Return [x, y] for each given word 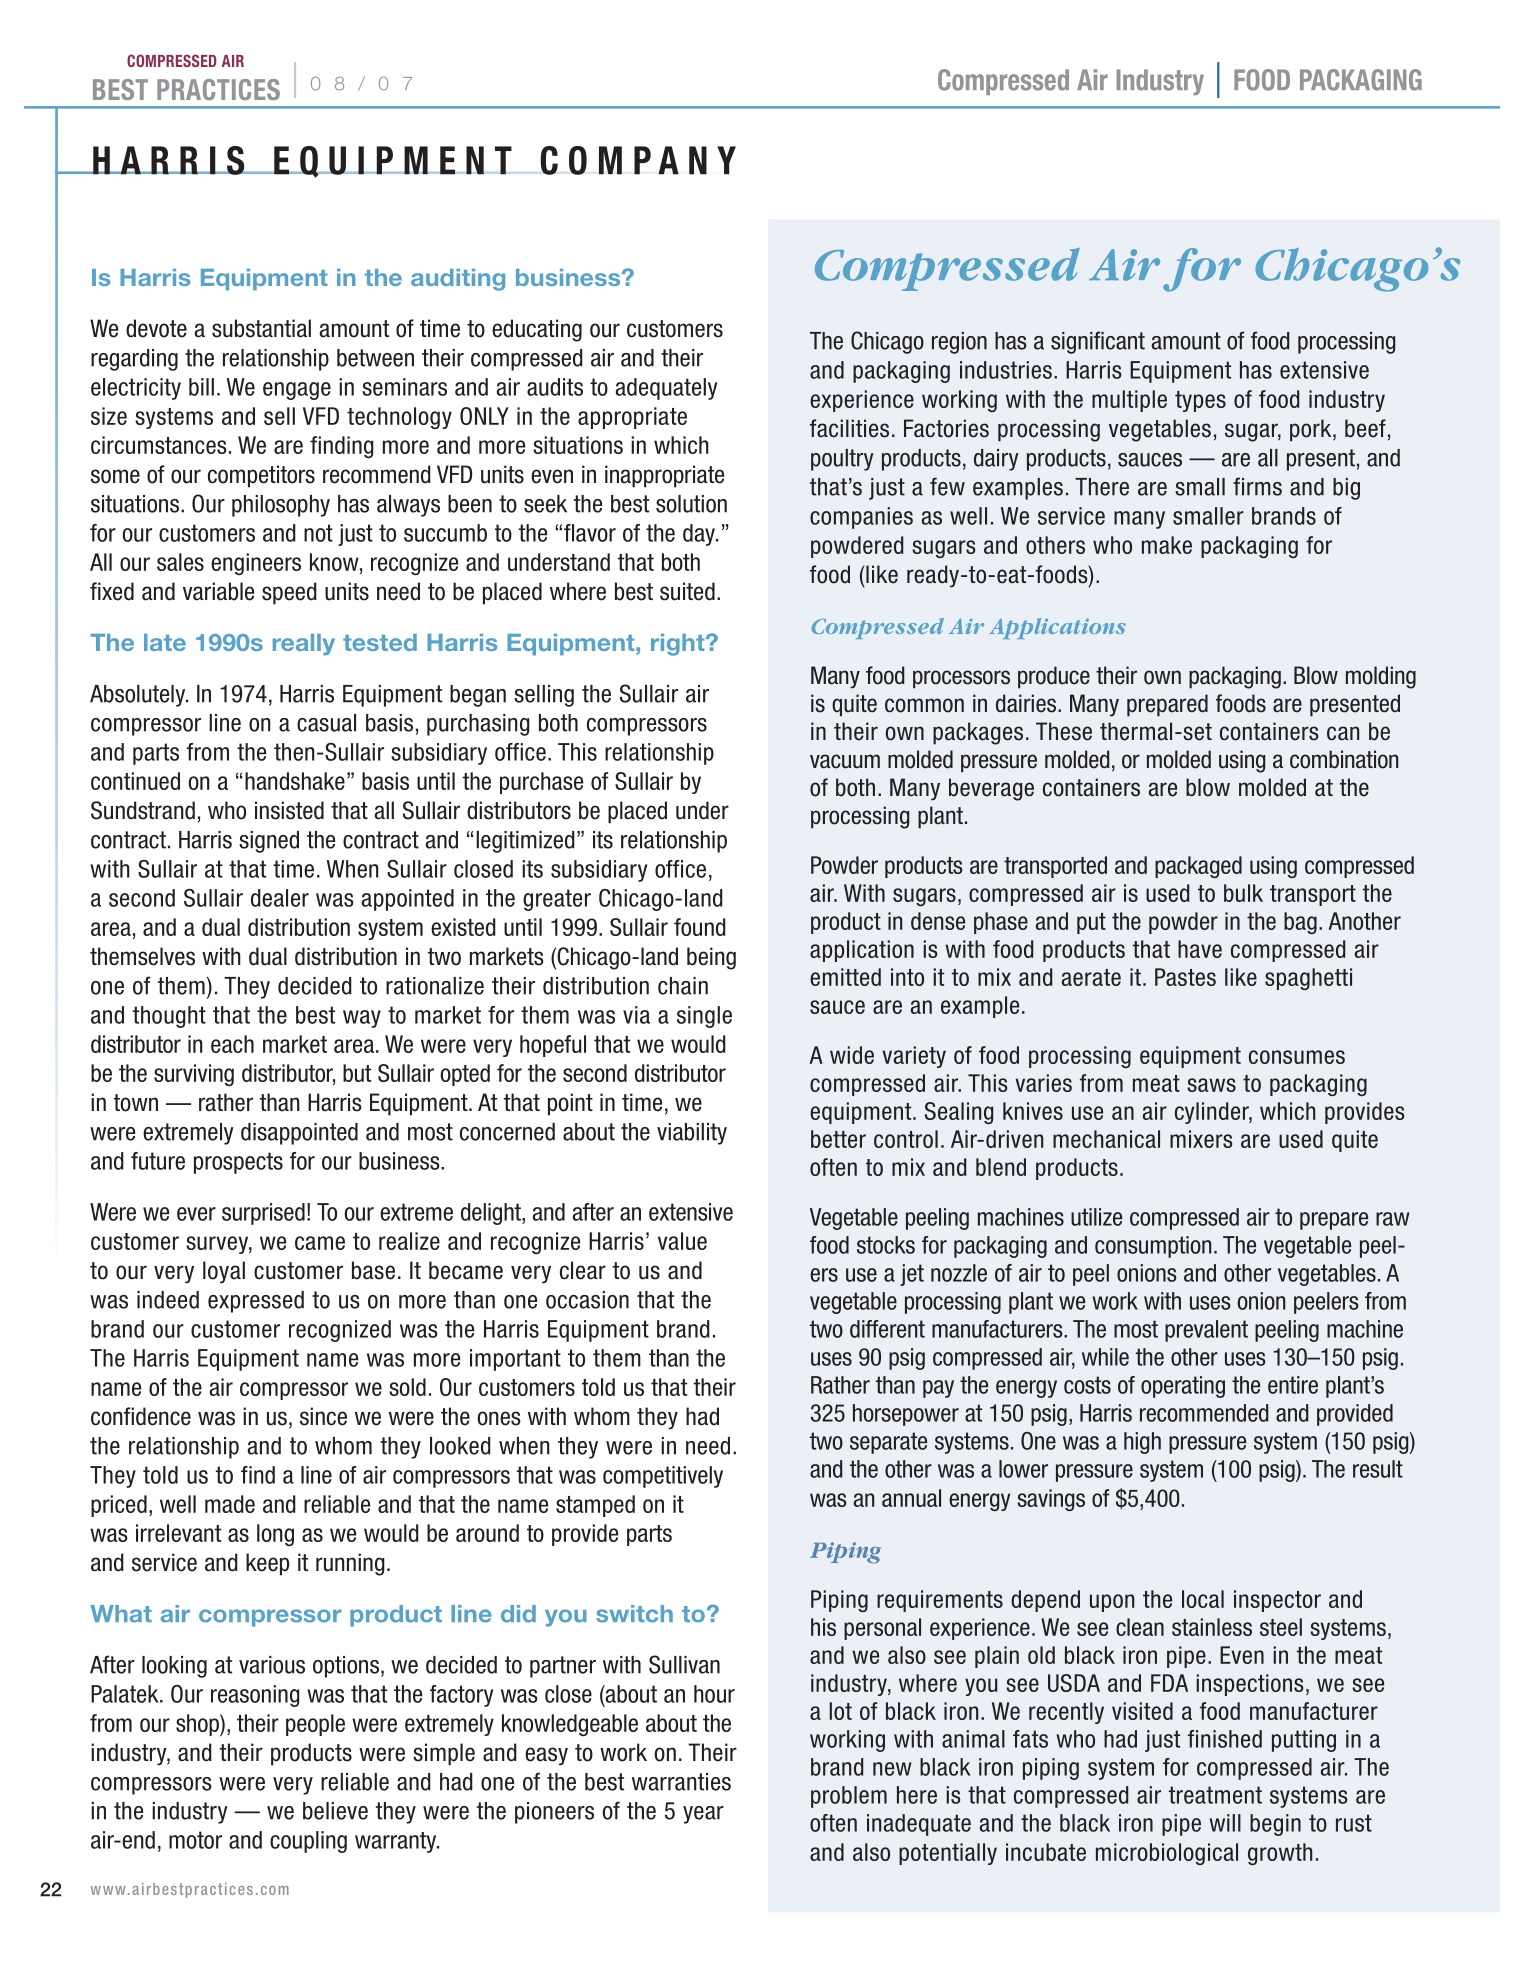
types [1200, 401]
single [704, 1017]
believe [335, 1811]
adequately [666, 389]
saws [1211, 1085]
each [232, 1044]
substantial [261, 328]
